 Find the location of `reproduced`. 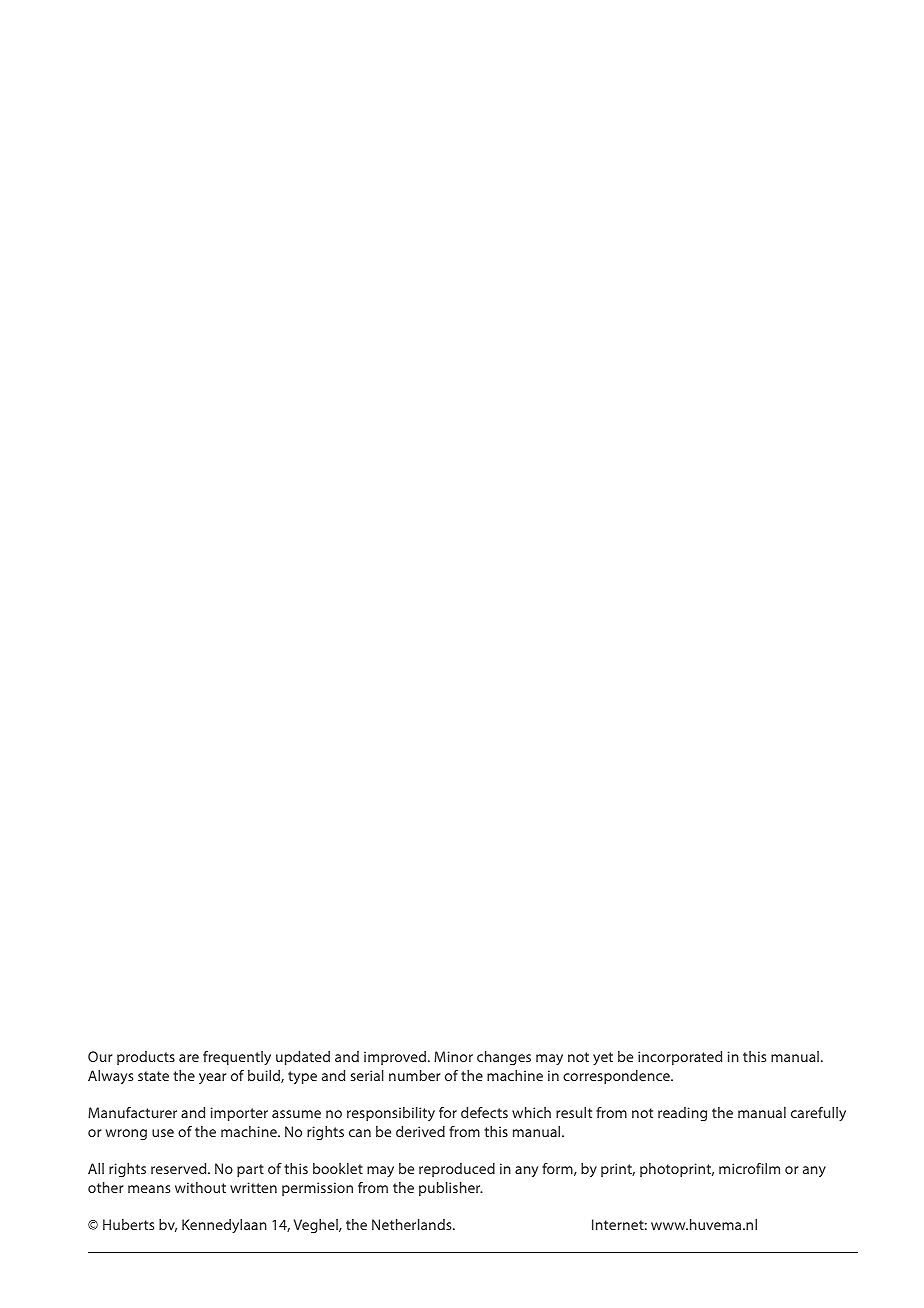

reproduced is located at coordinates (457, 1170).
